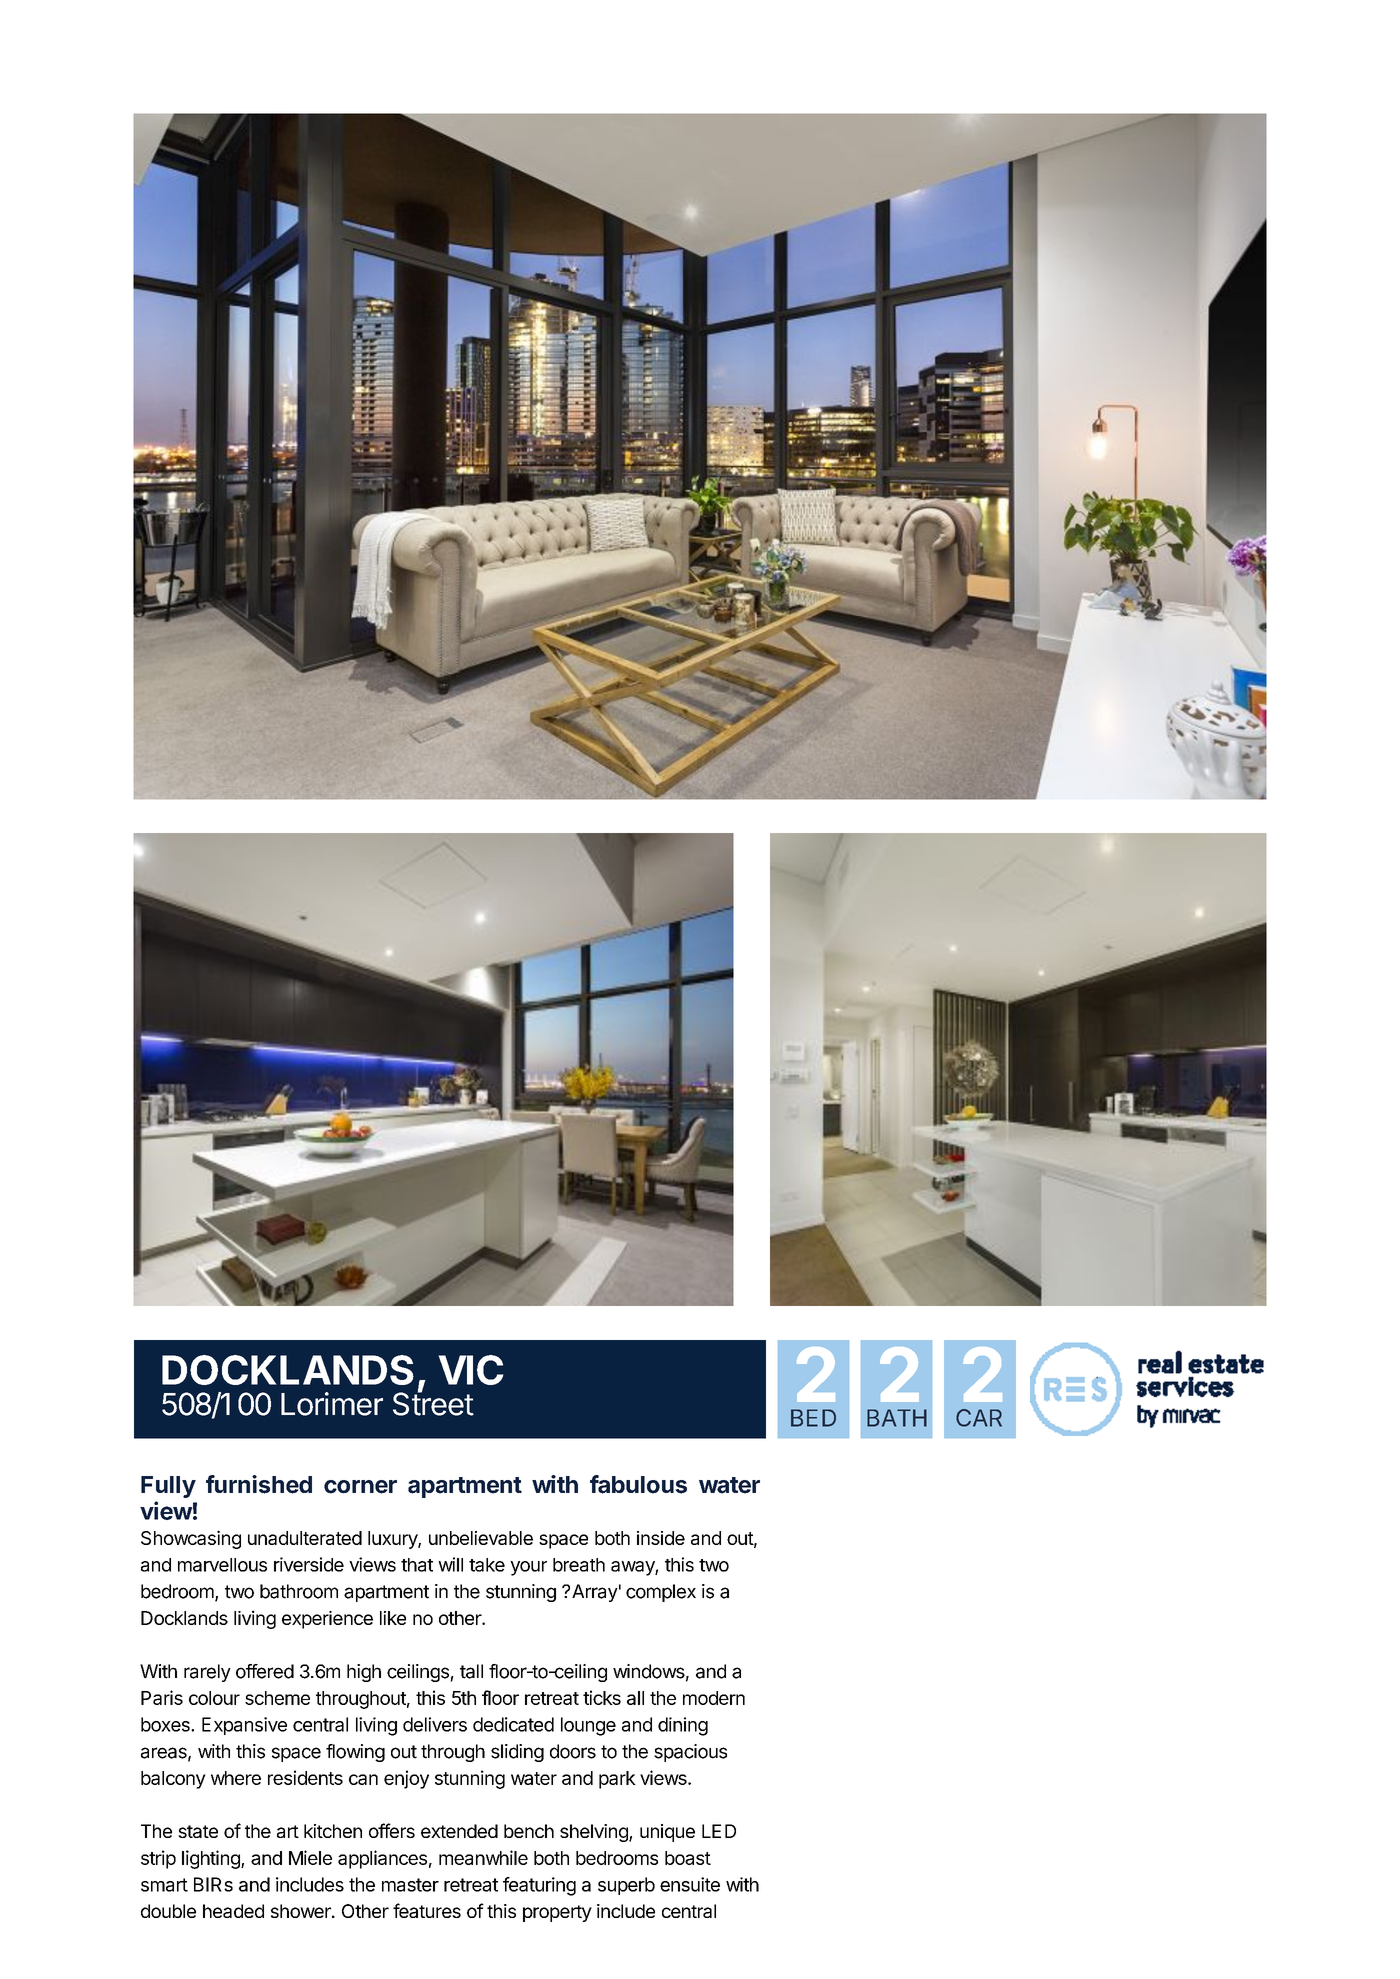 This page has width=1400, height=1979. I want to click on furnished, so click(259, 1484).
